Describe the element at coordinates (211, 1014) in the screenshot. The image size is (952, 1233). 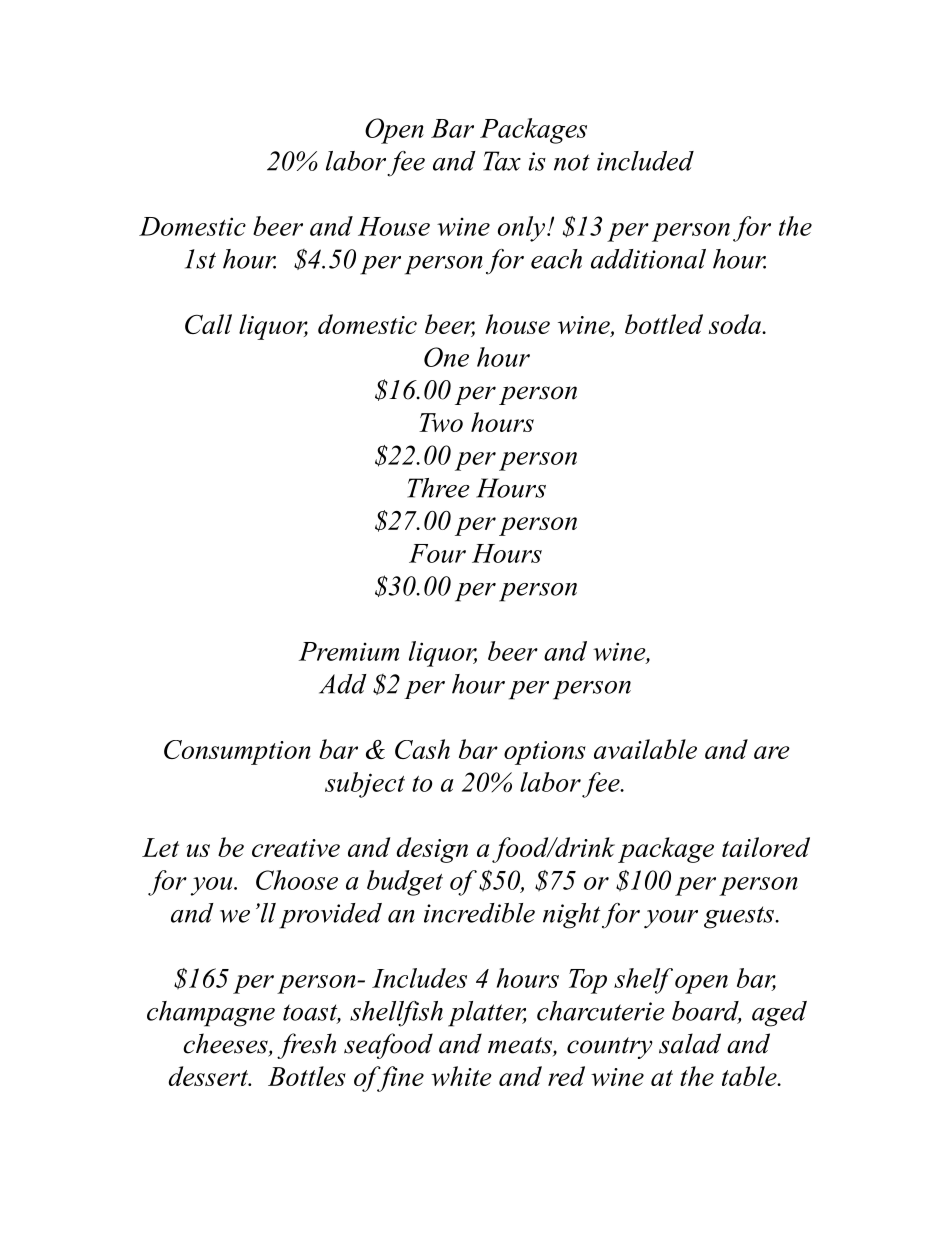
I see `champagne` at that location.
